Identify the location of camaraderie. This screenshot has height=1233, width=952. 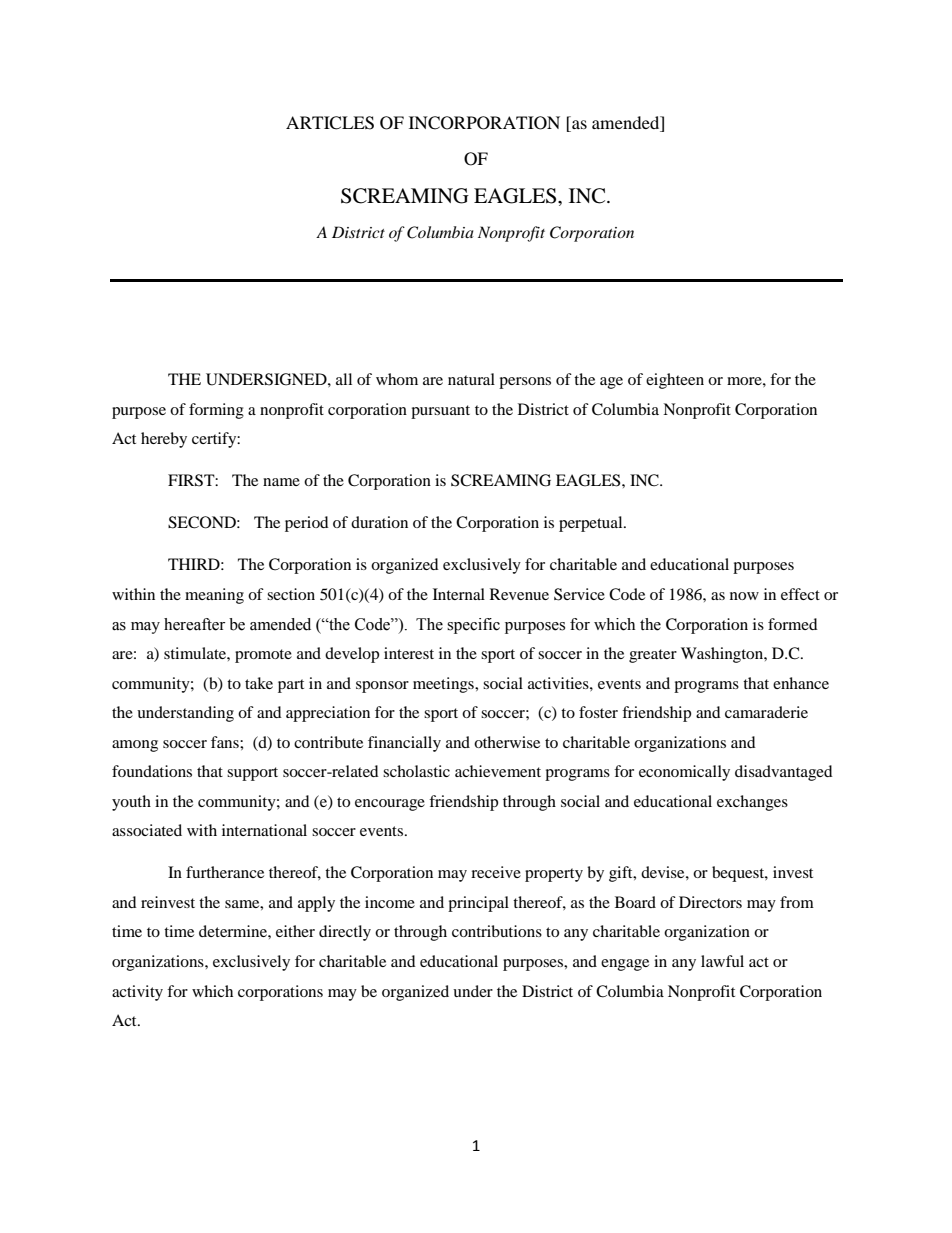
(766, 712).
